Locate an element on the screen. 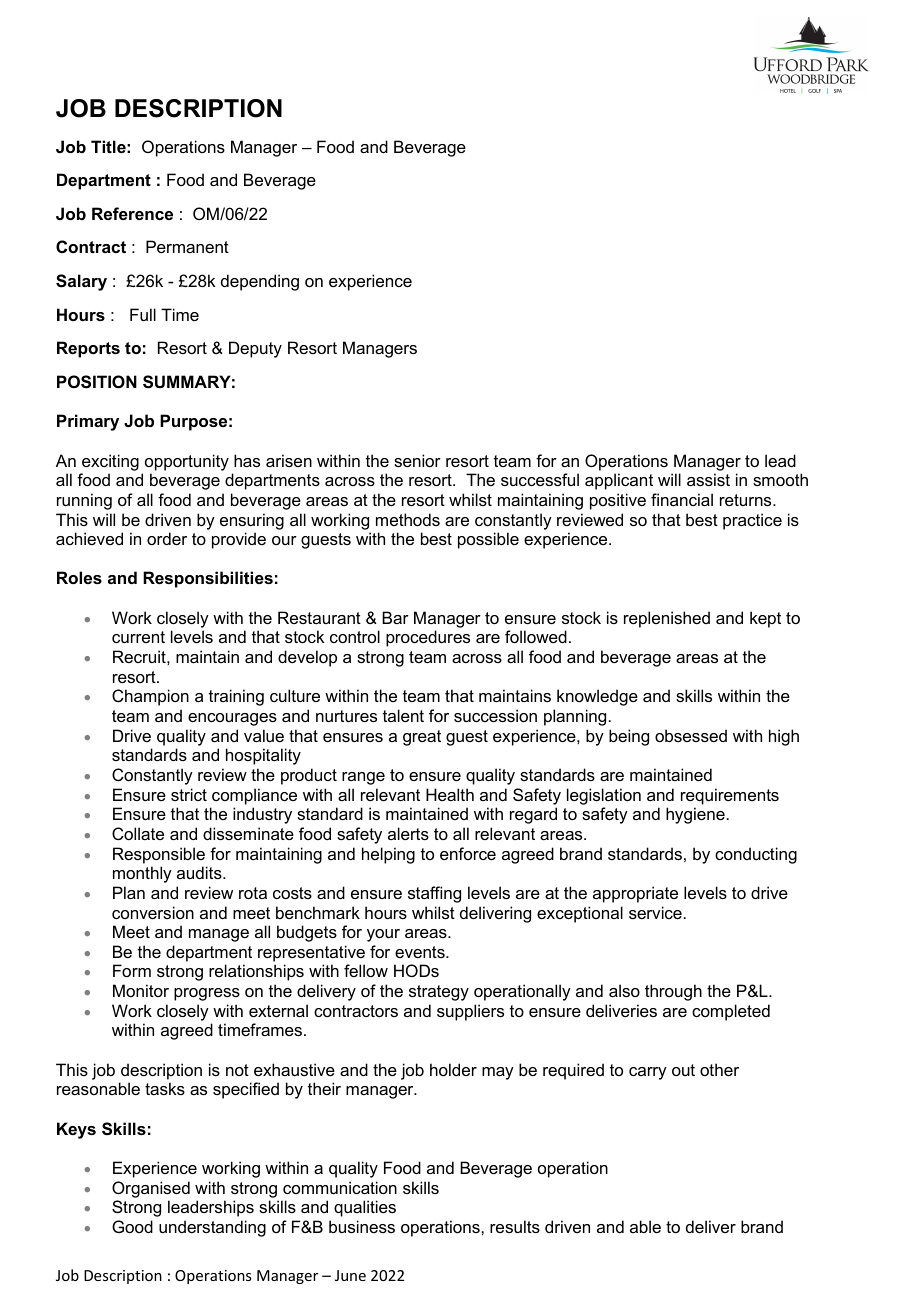 The height and width of the screenshot is (1308, 924). service is located at coordinates (655, 912).
